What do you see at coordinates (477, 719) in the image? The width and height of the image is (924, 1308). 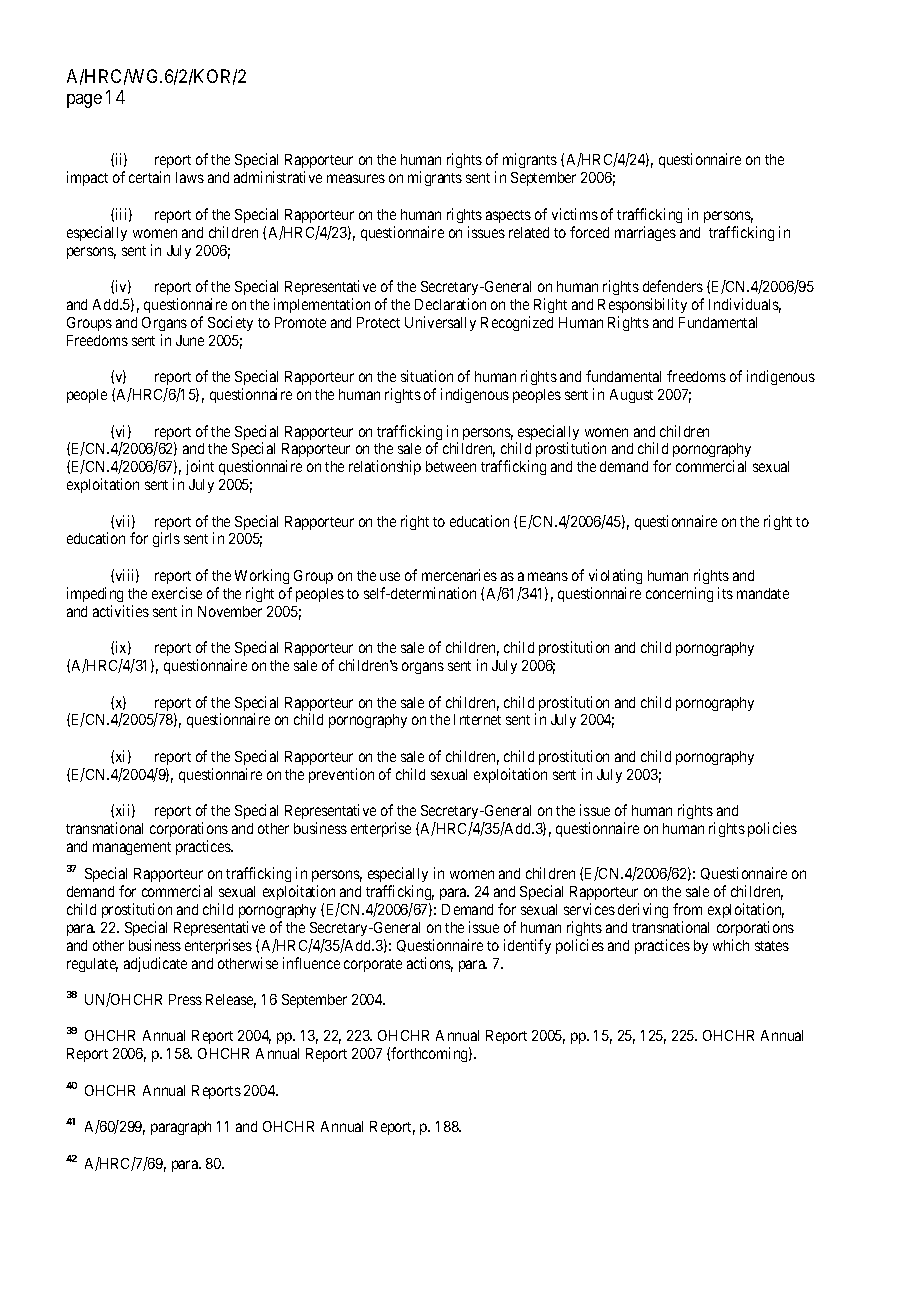 I see `Internet` at bounding box center [477, 719].
